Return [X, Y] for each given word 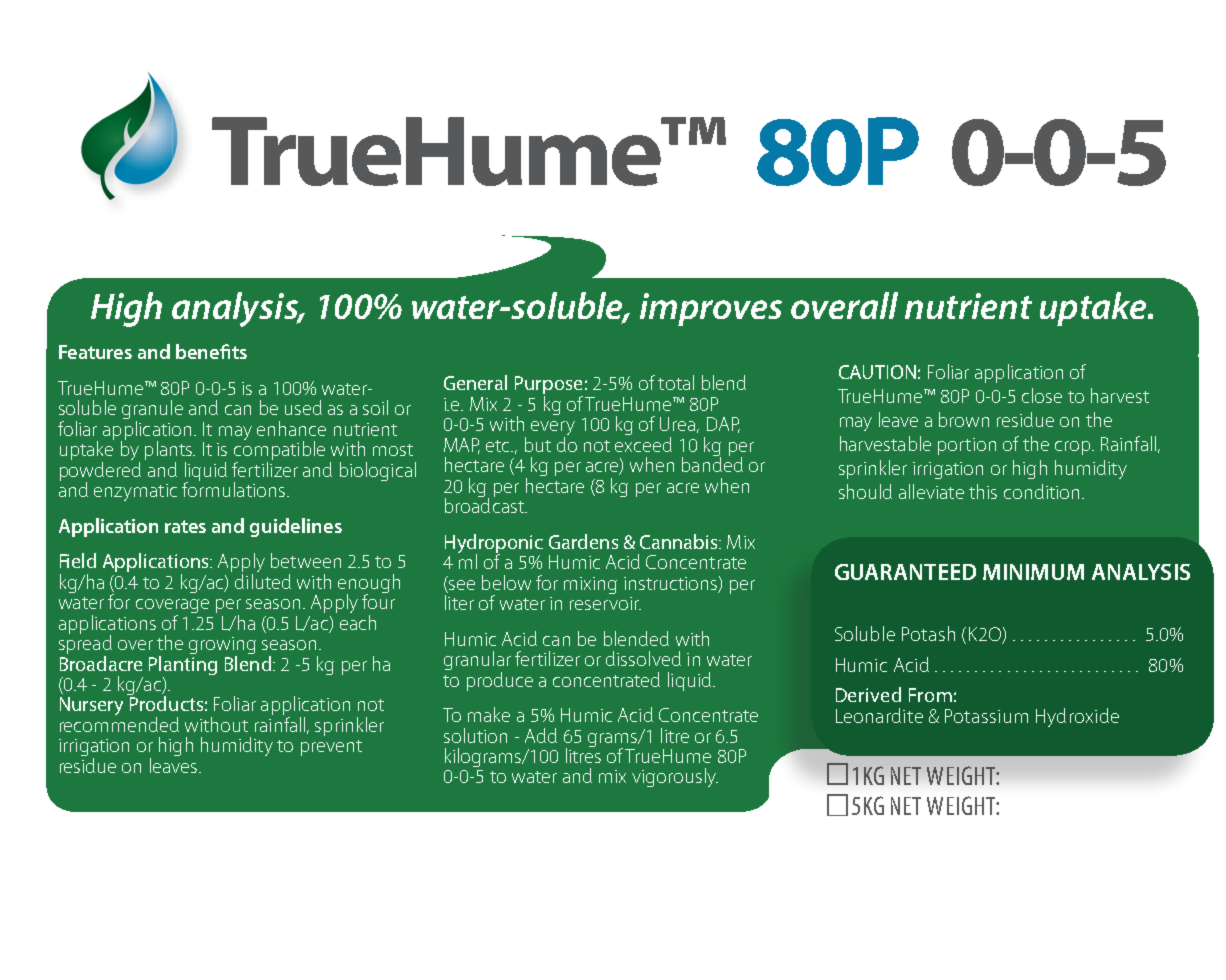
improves [711, 309]
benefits [211, 351]
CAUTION [877, 372]
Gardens [583, 541]
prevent [331, 748]
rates [185, 526]
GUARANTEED [905, 572]
